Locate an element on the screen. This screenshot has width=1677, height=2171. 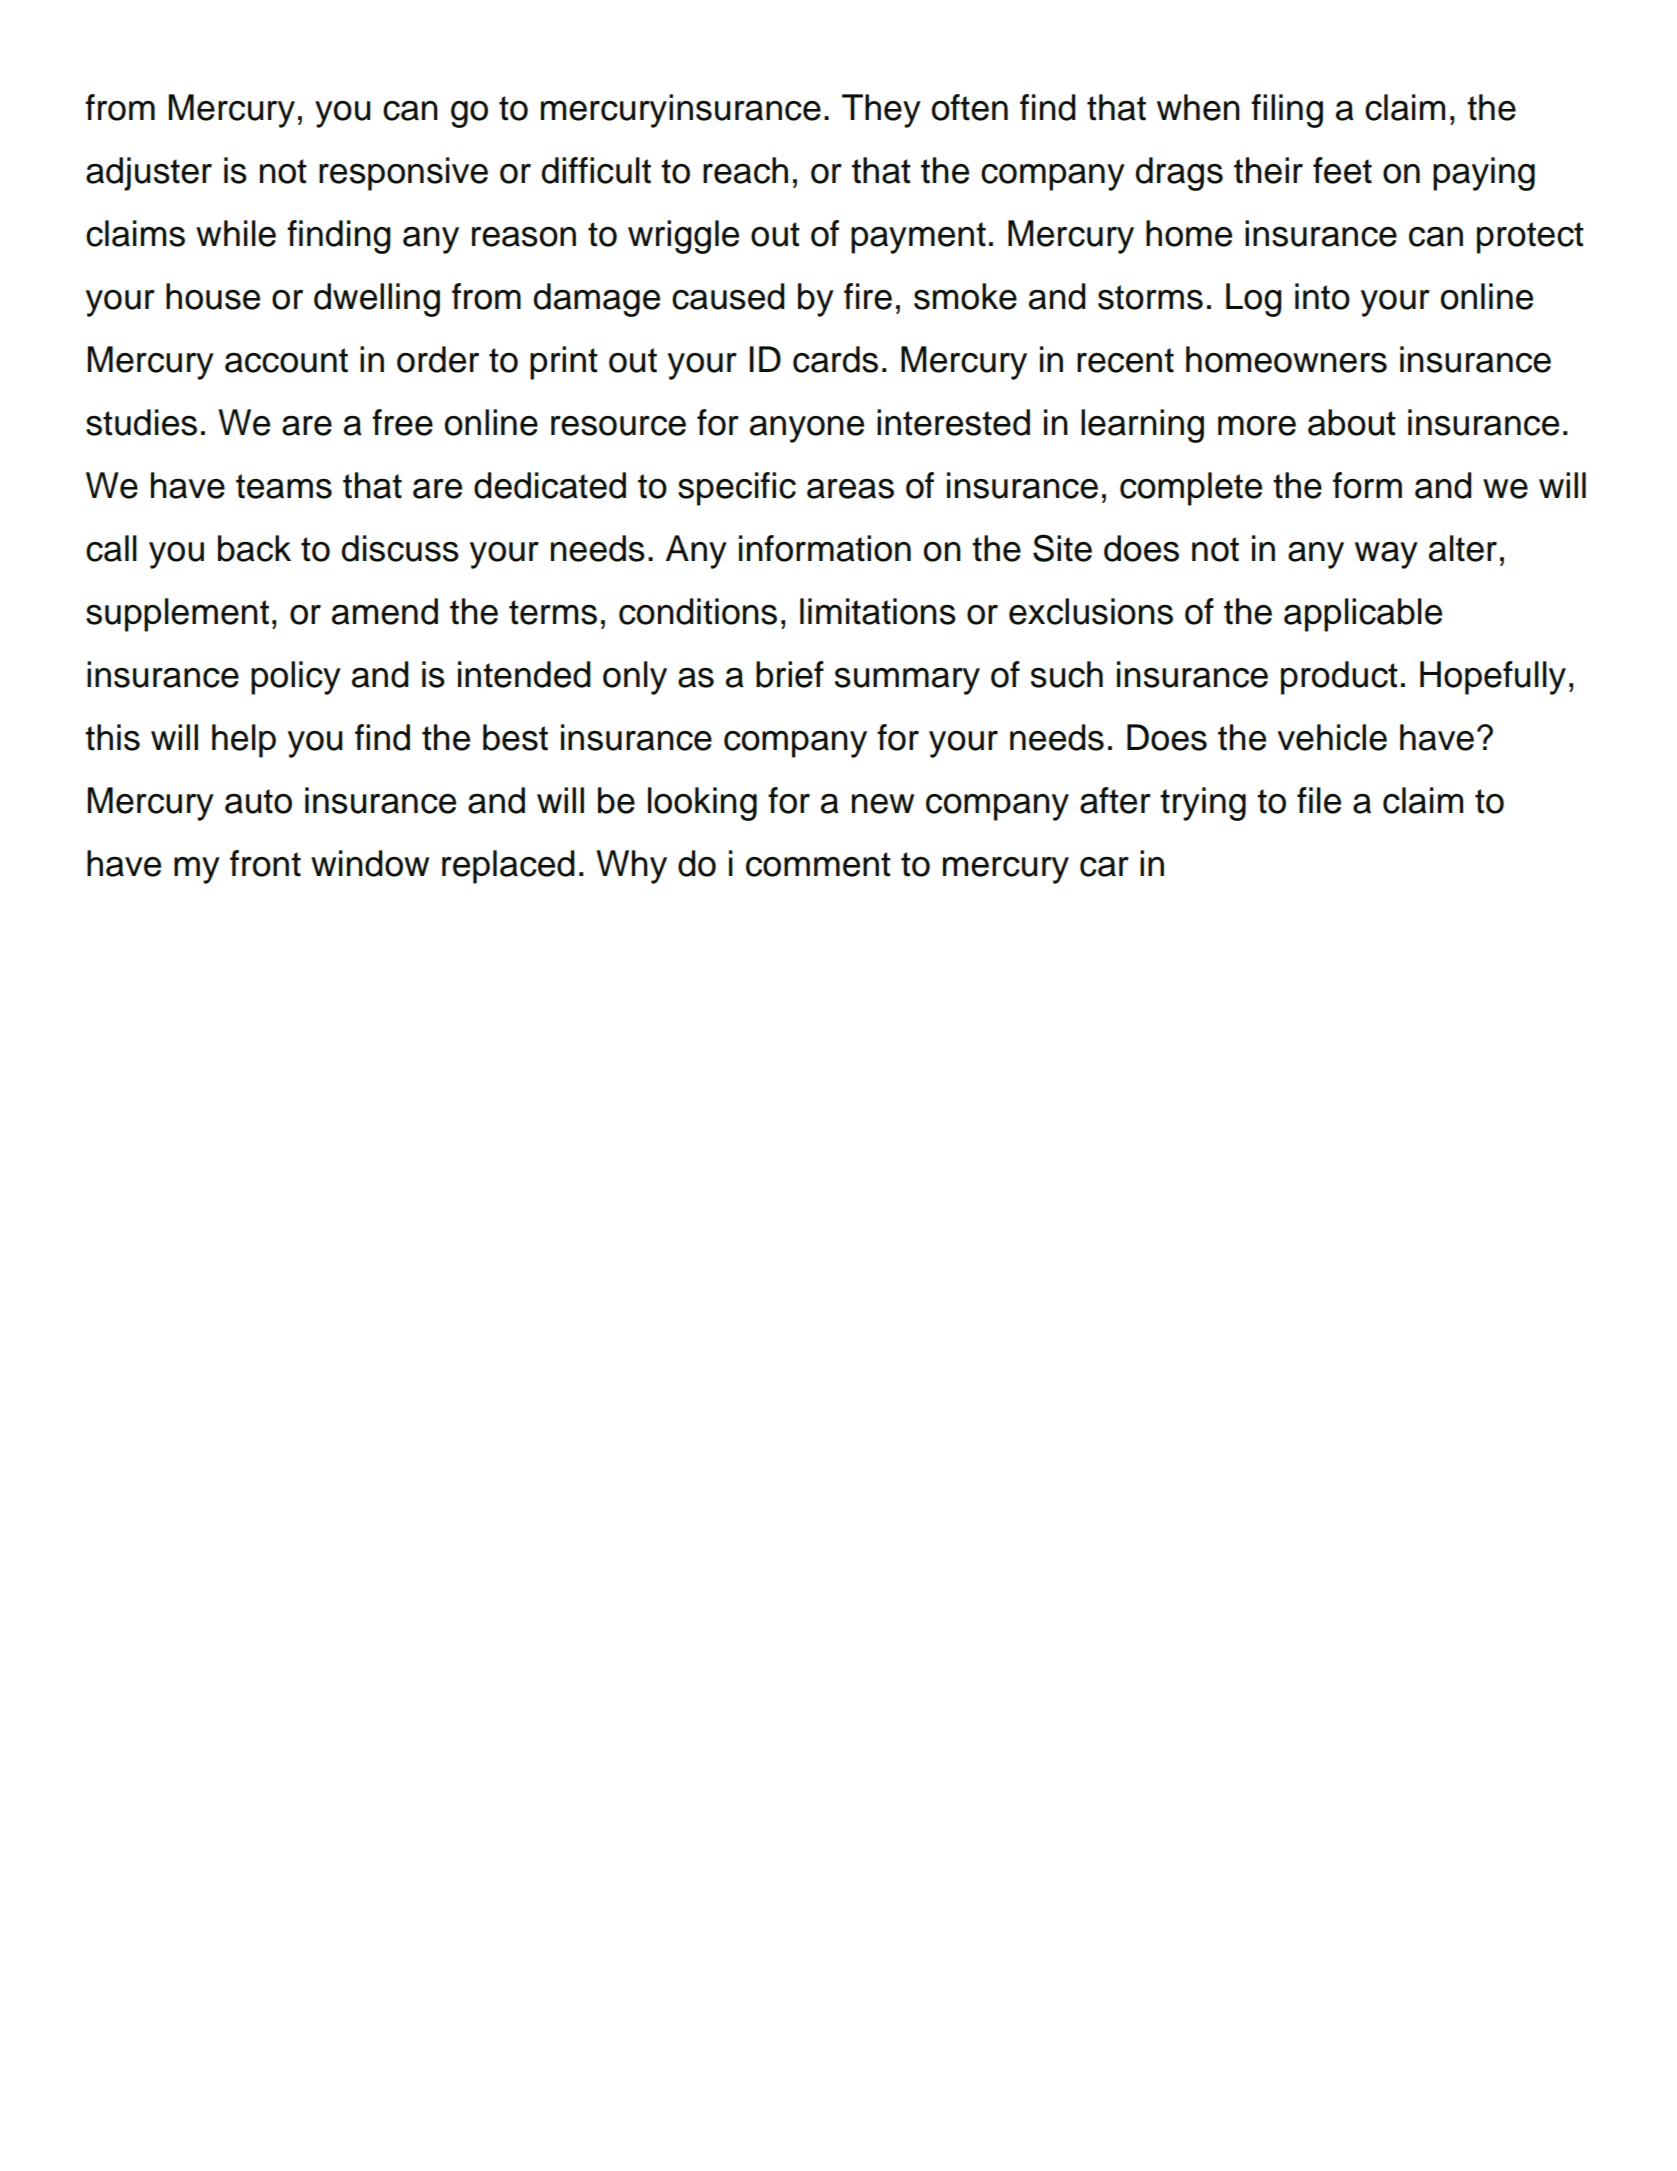
comment is located at coordinates (818, 864).
